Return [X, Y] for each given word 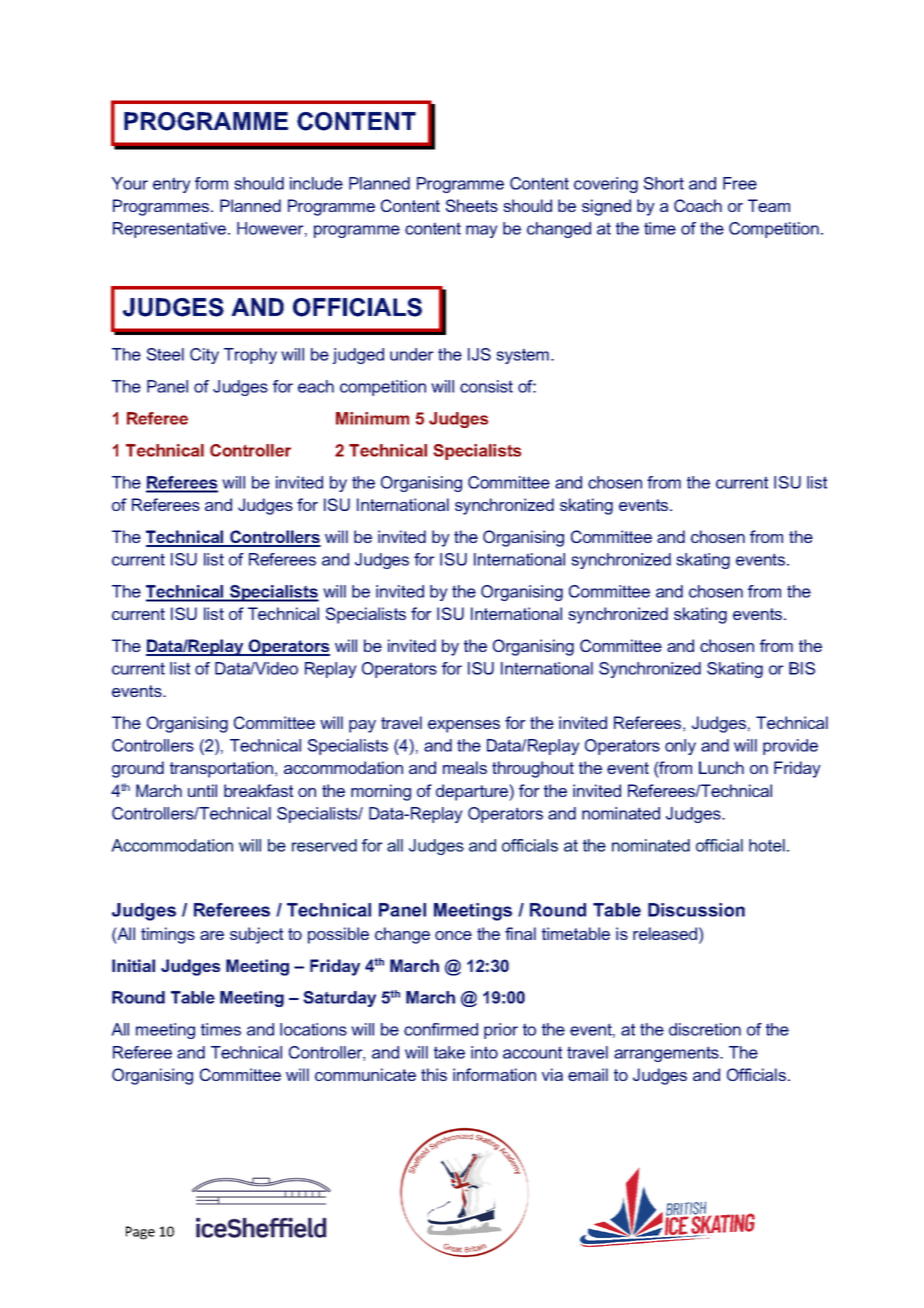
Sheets [472, 205]
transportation [221, 769]
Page [140, 1233]
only [680, 747]
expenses [464, 726]
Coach [698, 205]
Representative [169, 230]
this [434, 1074]
